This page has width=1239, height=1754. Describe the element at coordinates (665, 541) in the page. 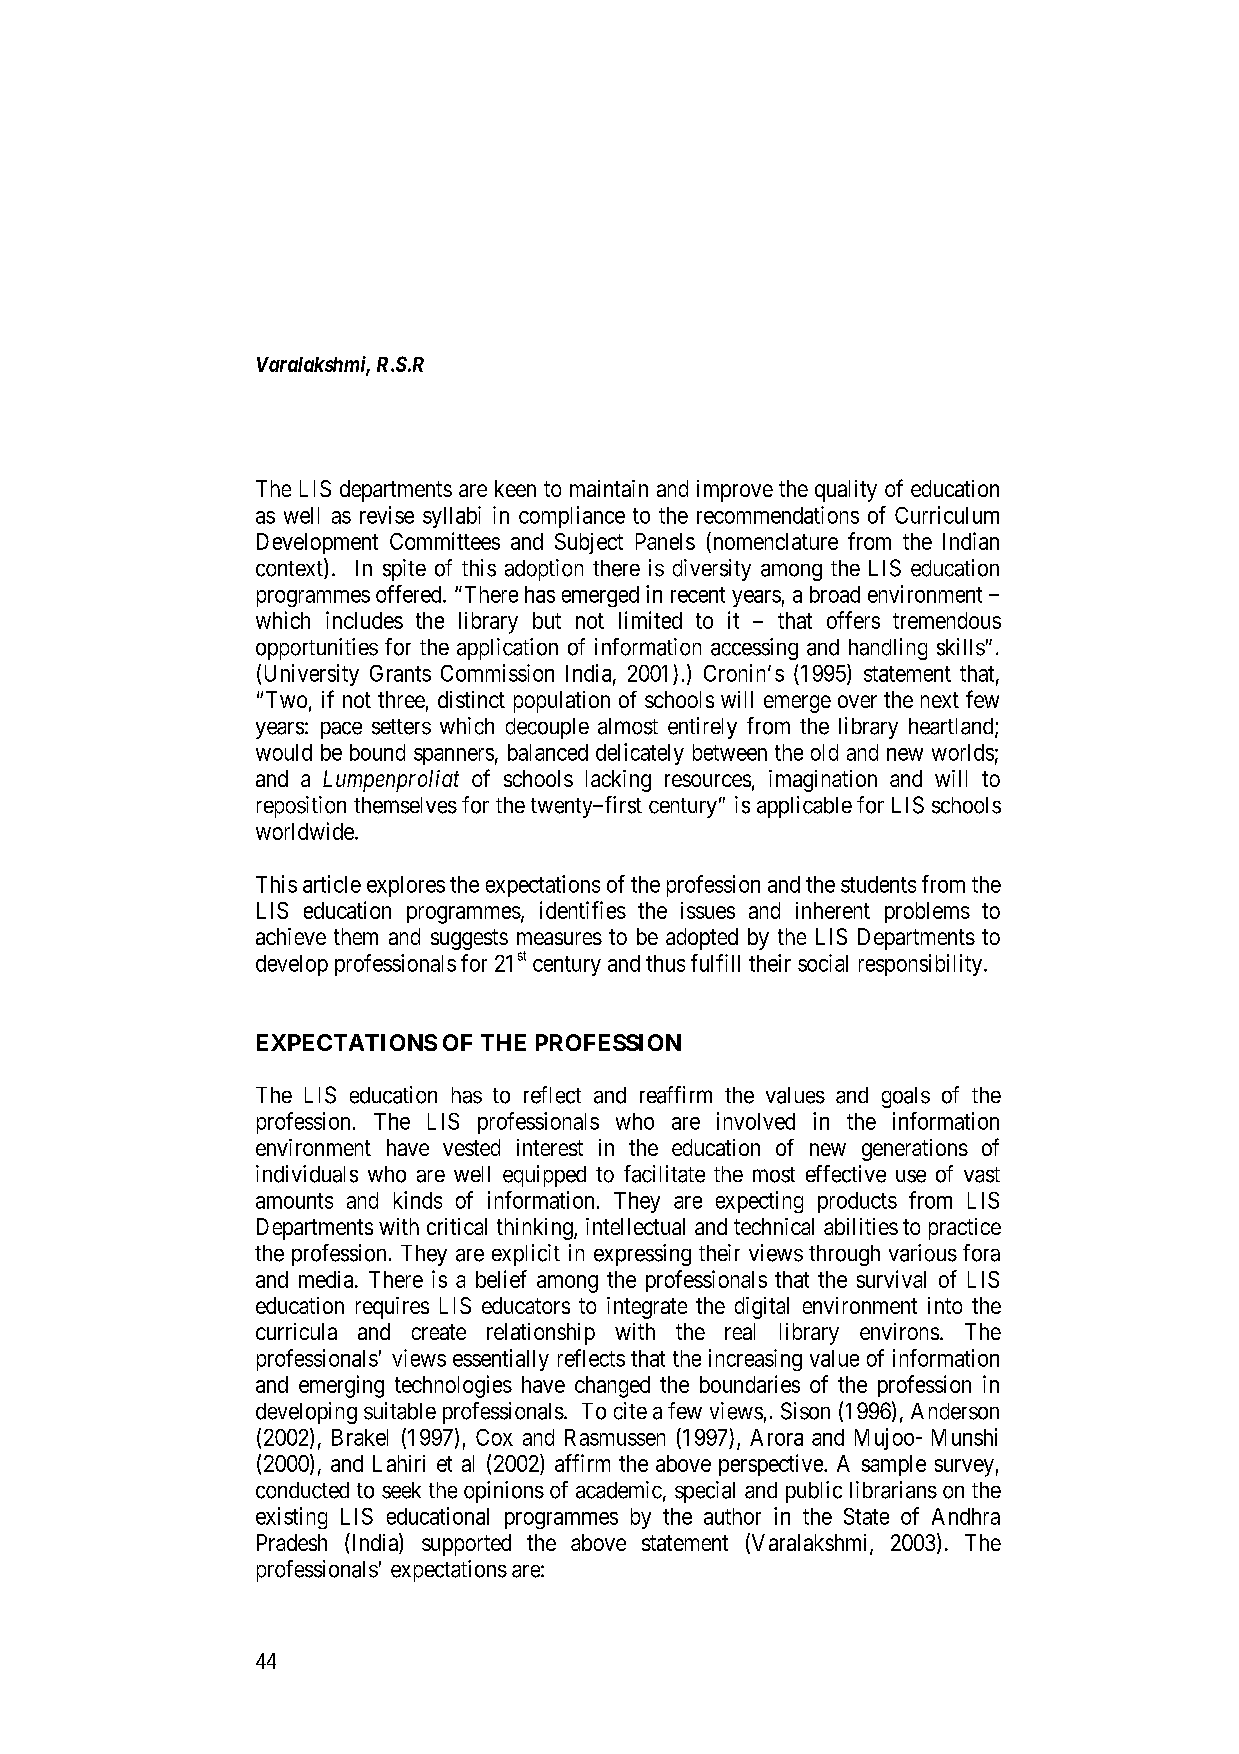

I see `Panels` at that location.
